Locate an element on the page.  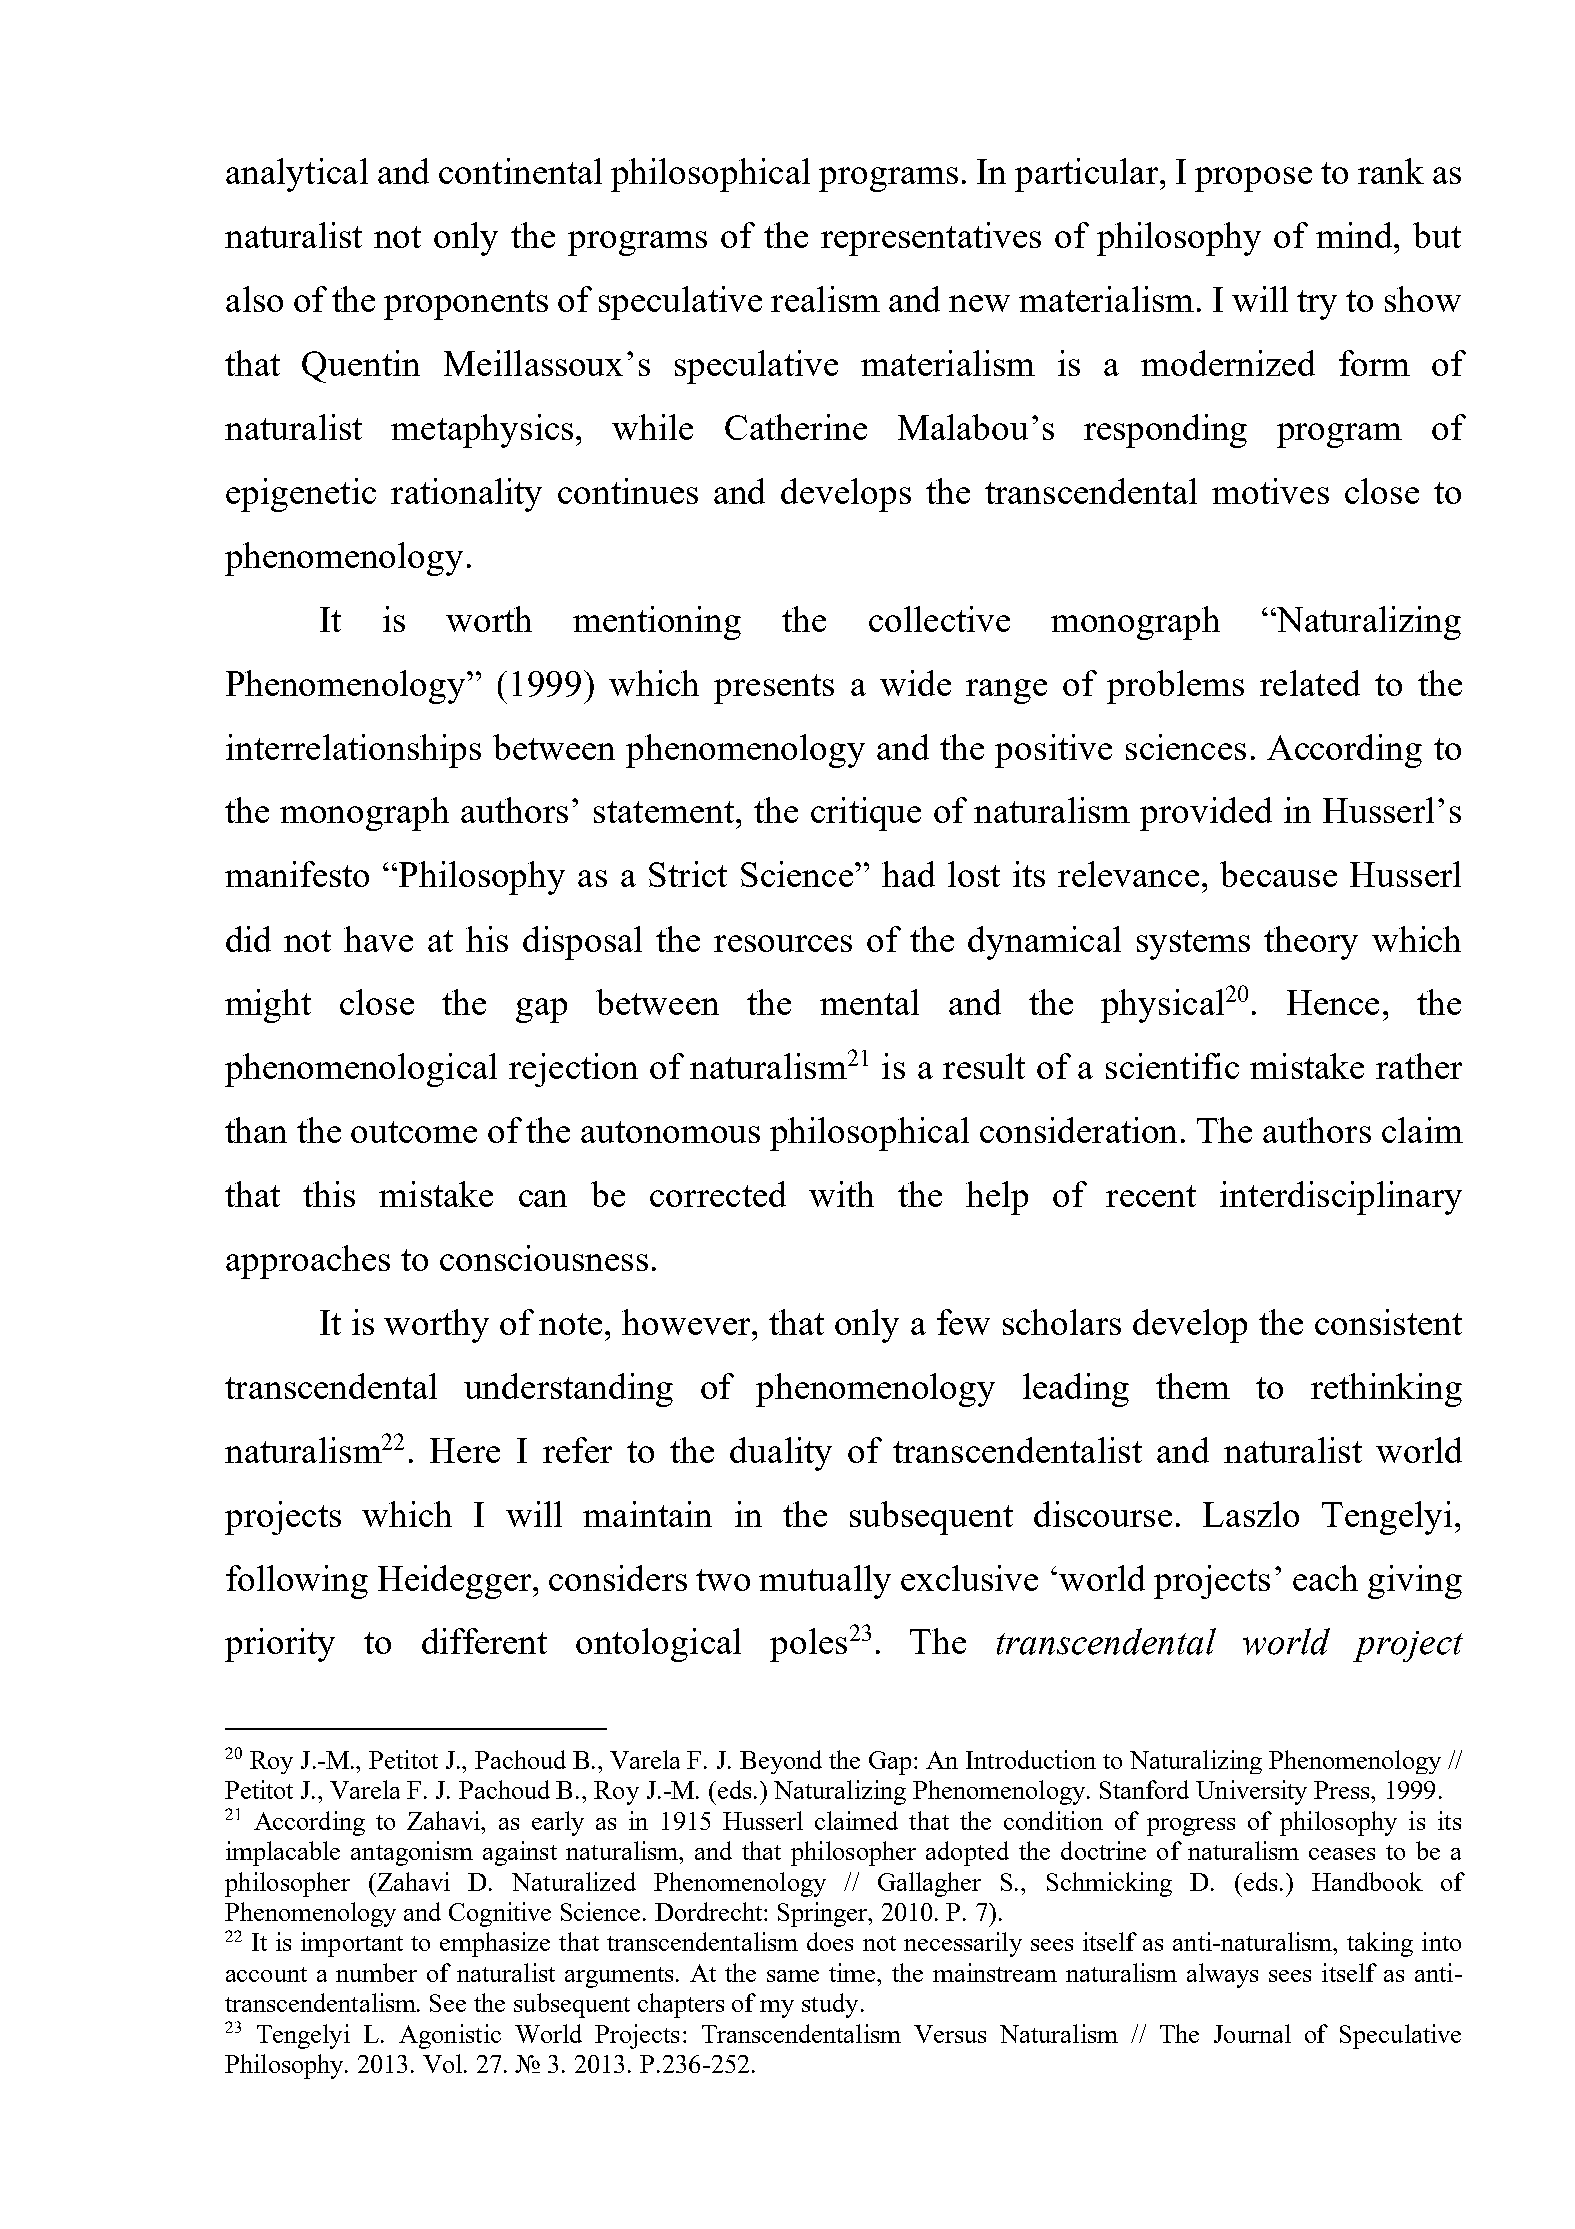
number is located at coordinates (376, 1972).
